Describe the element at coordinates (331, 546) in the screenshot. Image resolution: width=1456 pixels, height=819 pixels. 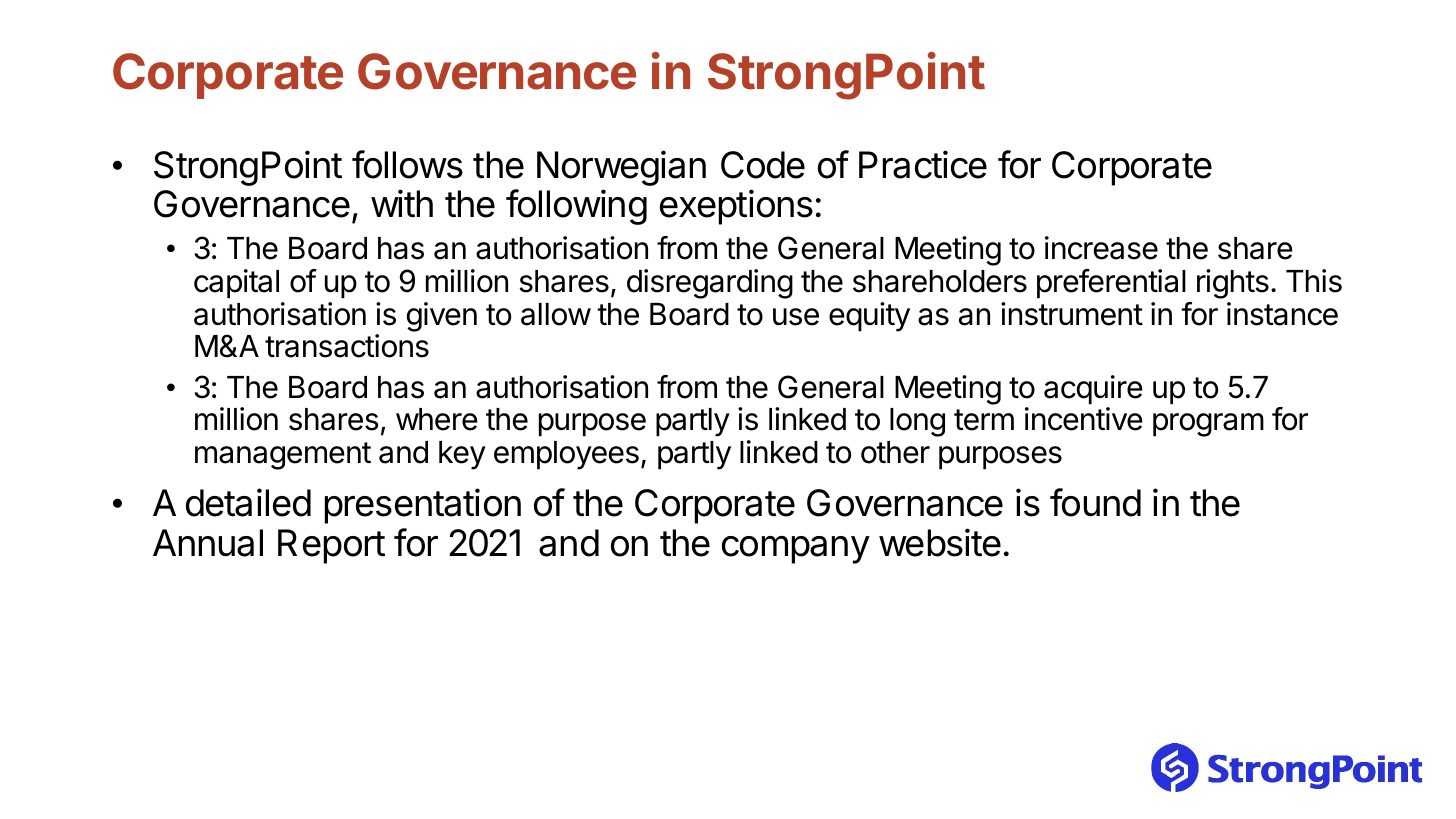
I see `Report` at that location.
